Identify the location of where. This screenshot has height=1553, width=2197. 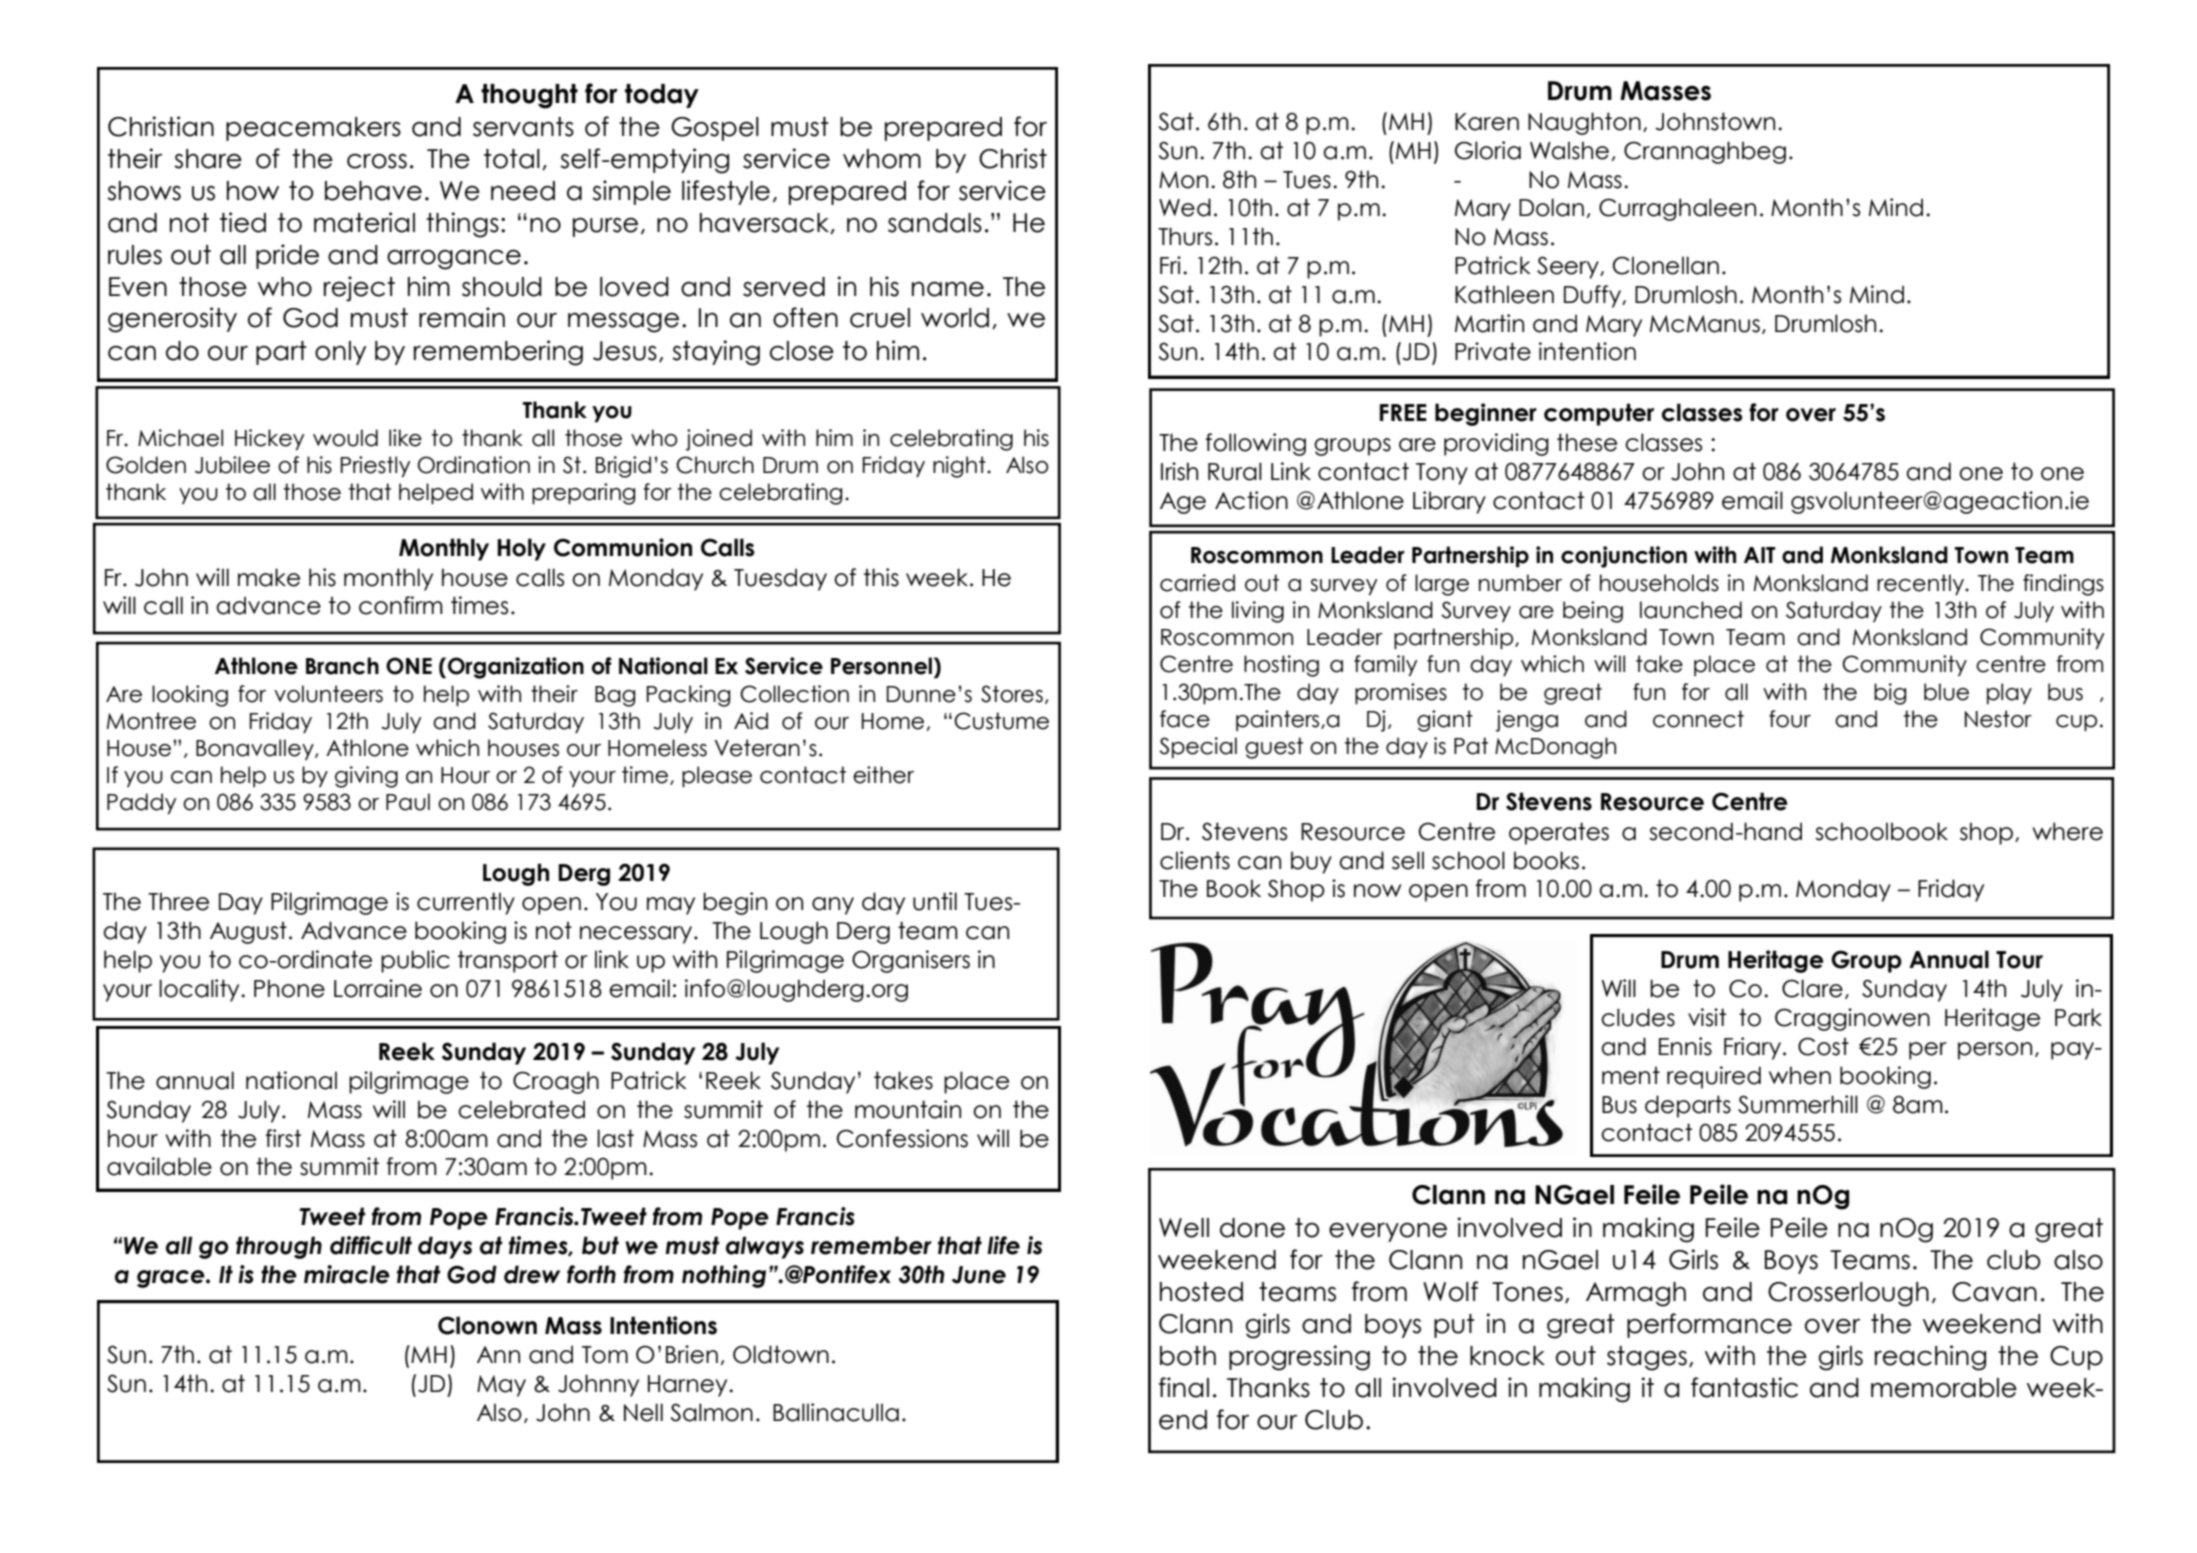
(2067, 831).
